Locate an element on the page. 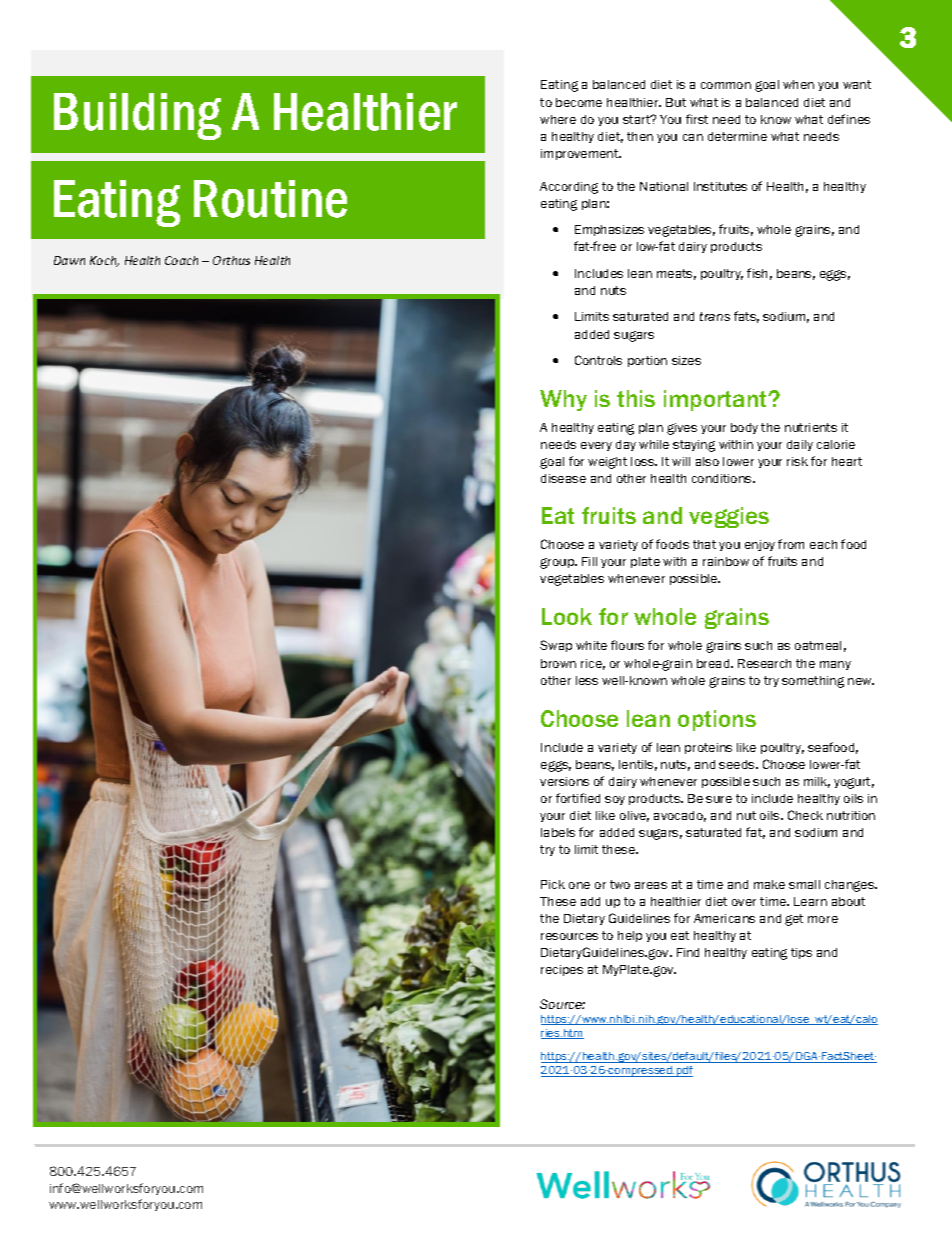 The image size is (952, 1233). where is located at coordinates (558, 119).
